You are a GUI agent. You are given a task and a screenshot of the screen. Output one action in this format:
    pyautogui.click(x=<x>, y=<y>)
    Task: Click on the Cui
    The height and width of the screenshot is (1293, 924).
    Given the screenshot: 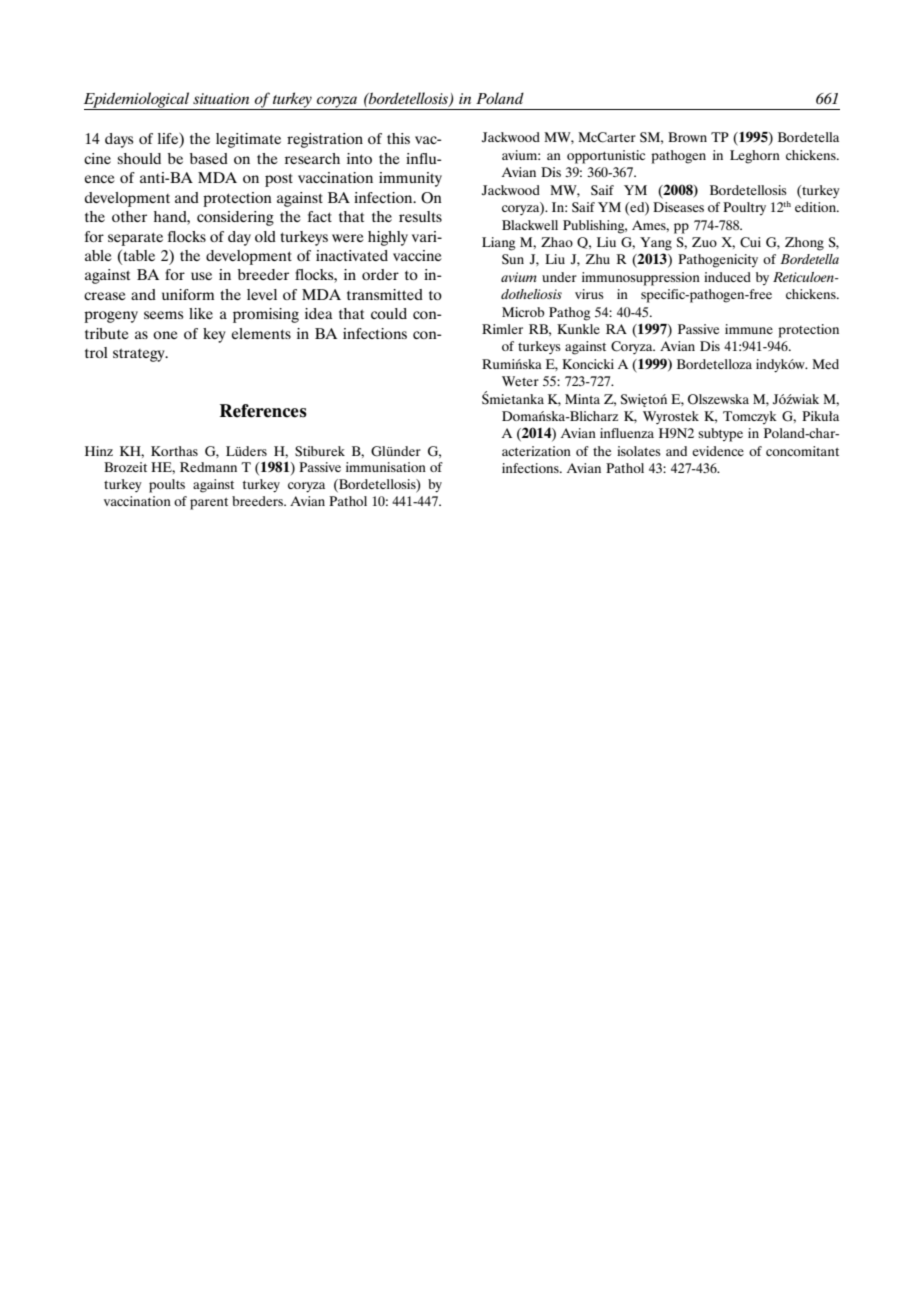 What is the action you would take?
    pyautogui.click(x=750, y=242)
